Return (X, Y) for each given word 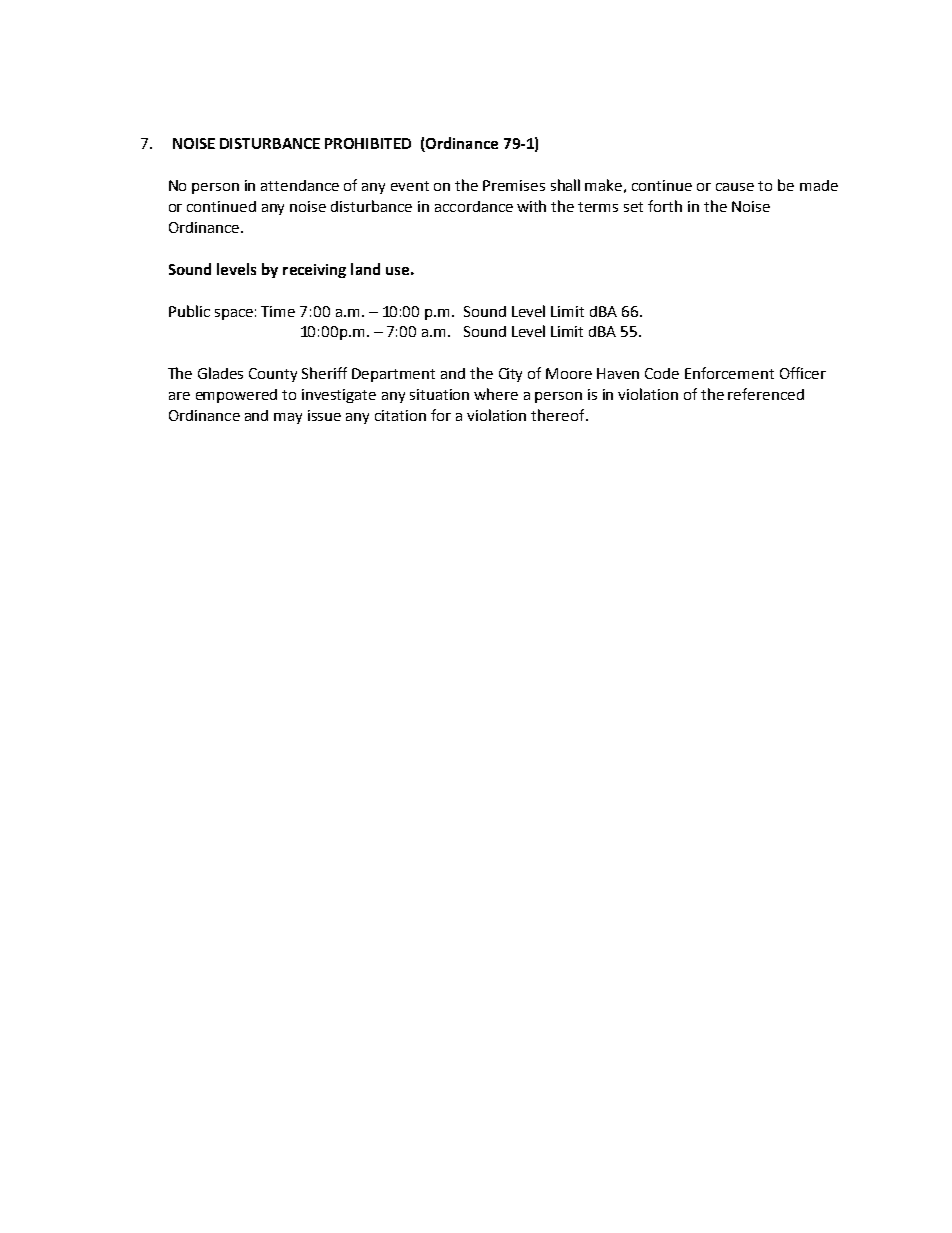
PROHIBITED (368, 143)
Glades (220, 373)
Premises (514, 185)
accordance (474, 206)
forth (665, 206)
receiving (314, 271)
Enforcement (729, 373)
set (633, 207)
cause (735, 187)
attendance (300, 185)
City (510, 375)
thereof (559, 415)
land (365, 269)
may (288, 418)
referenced (766, 394)
